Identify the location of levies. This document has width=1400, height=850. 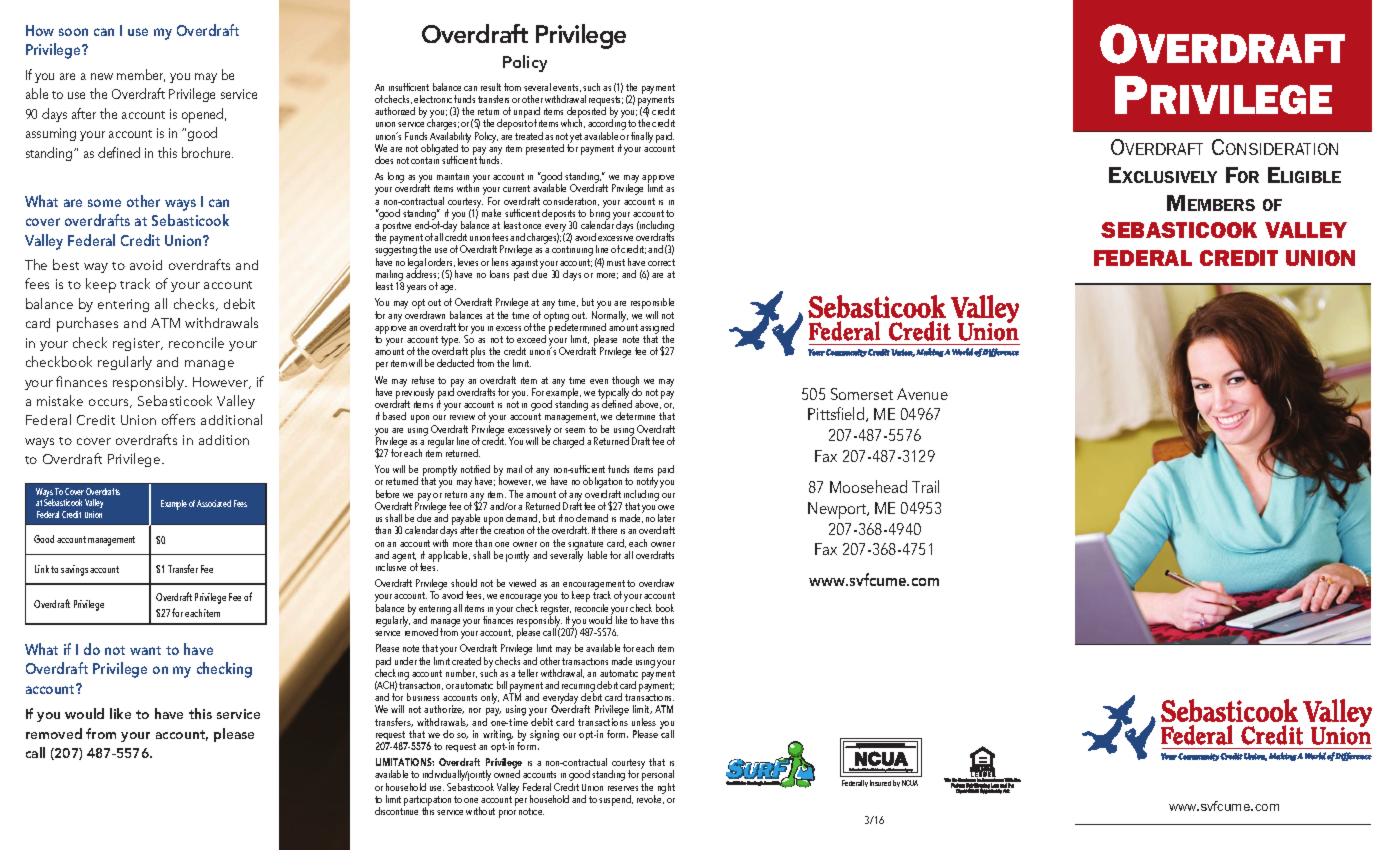
(468, 262).
